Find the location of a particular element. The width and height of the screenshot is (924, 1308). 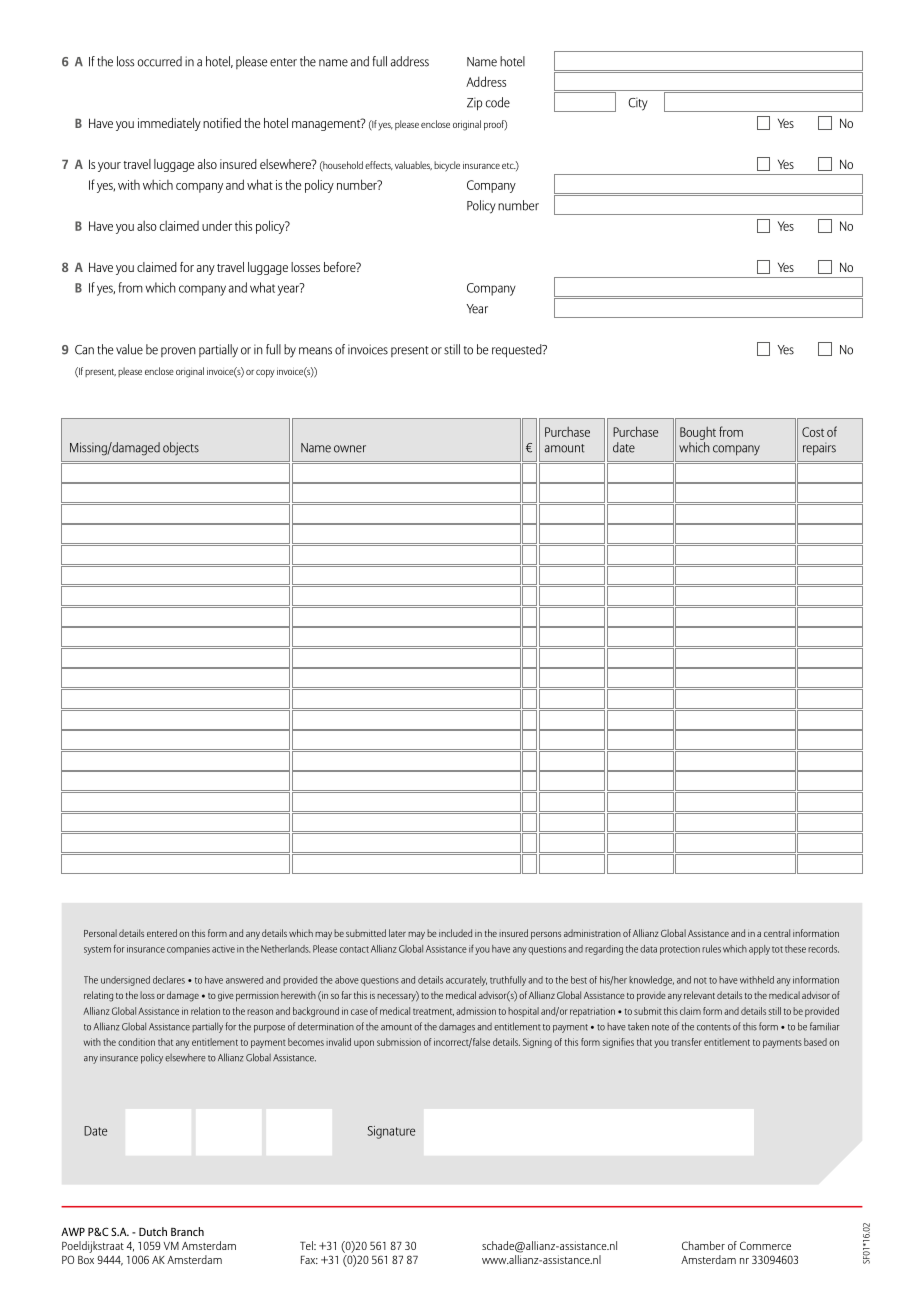

Signature is located at coordinates (391, 1132).
